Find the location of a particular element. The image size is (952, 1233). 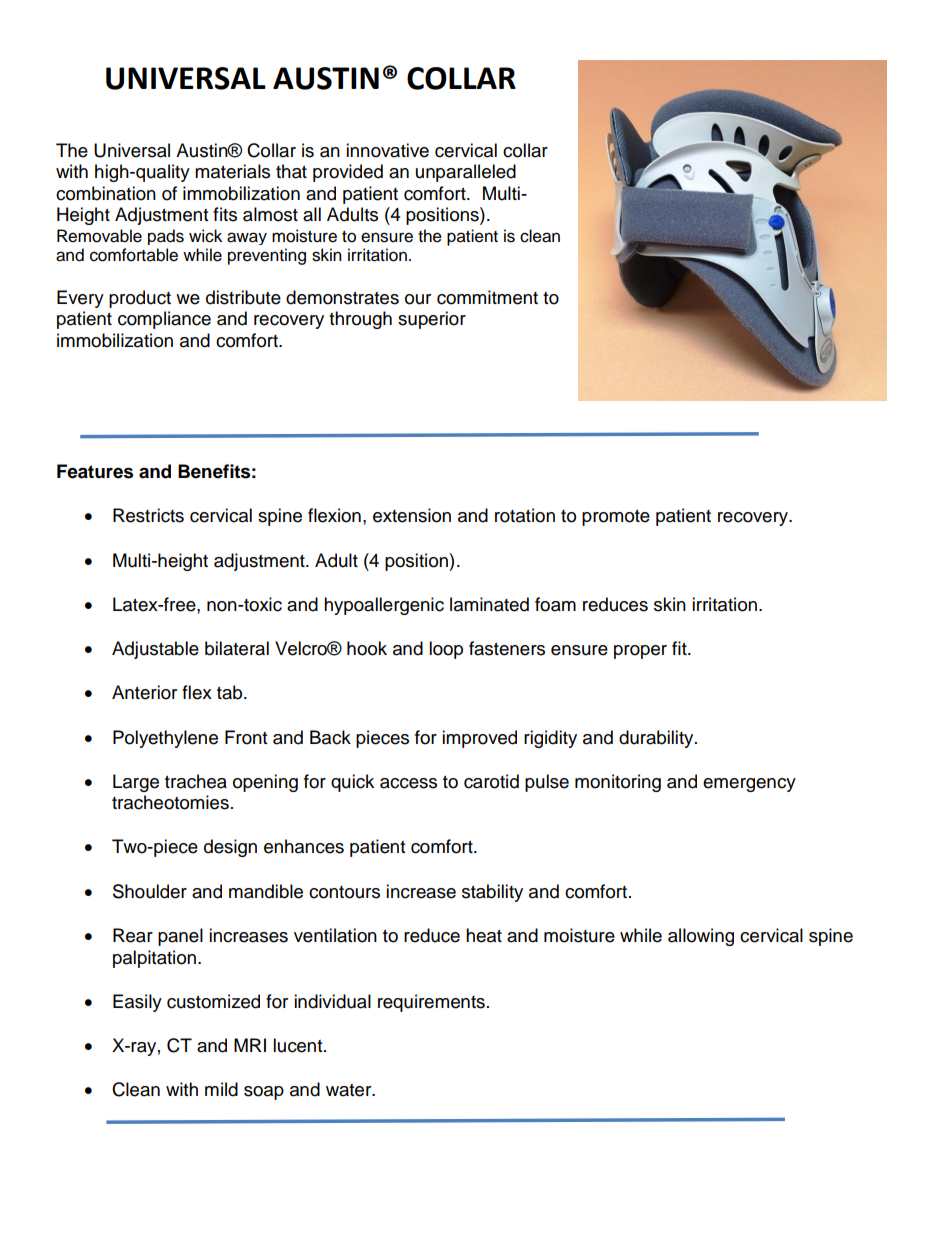

durability is located at coordinates (657, 739).
